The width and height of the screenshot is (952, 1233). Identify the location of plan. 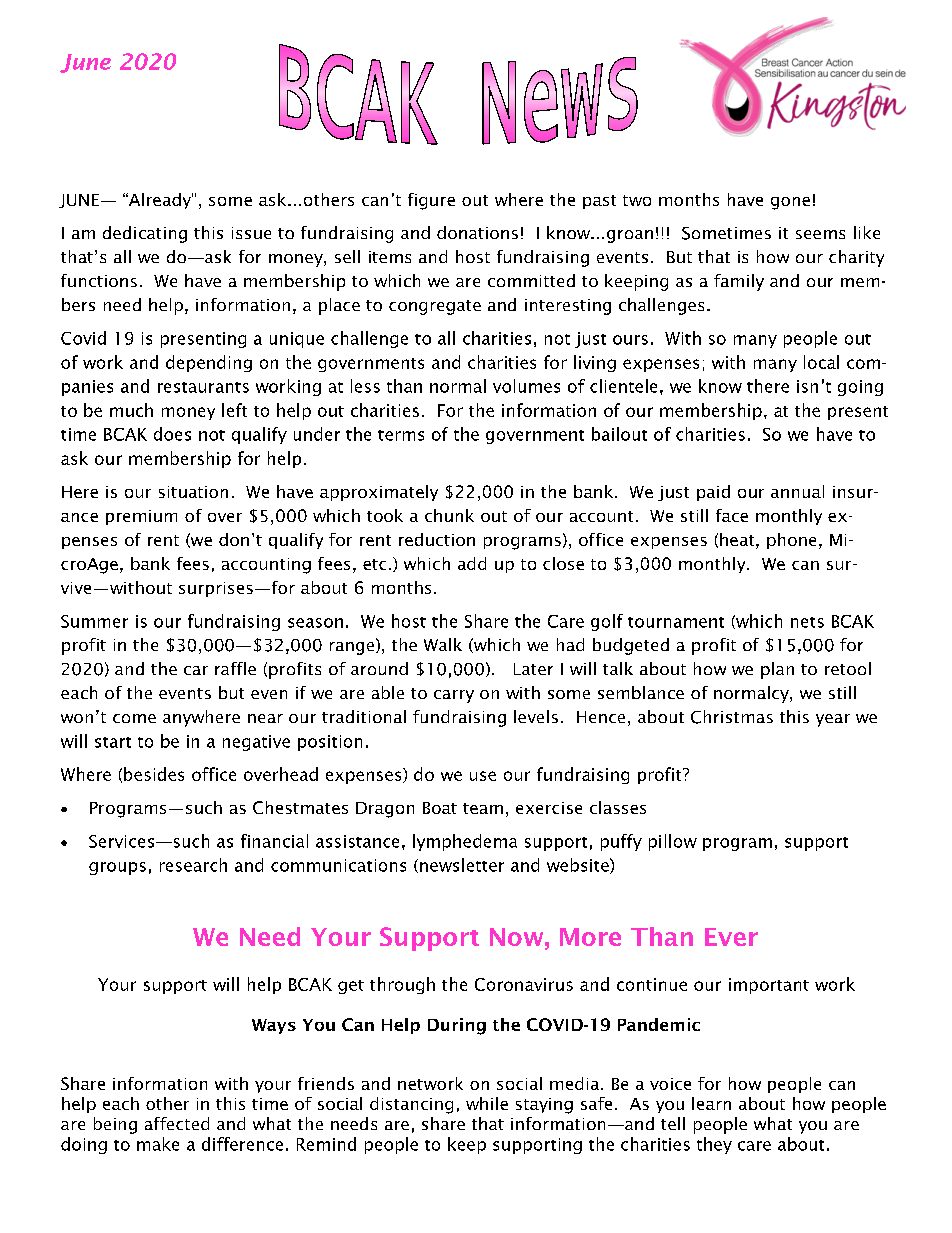
(777, 670).
